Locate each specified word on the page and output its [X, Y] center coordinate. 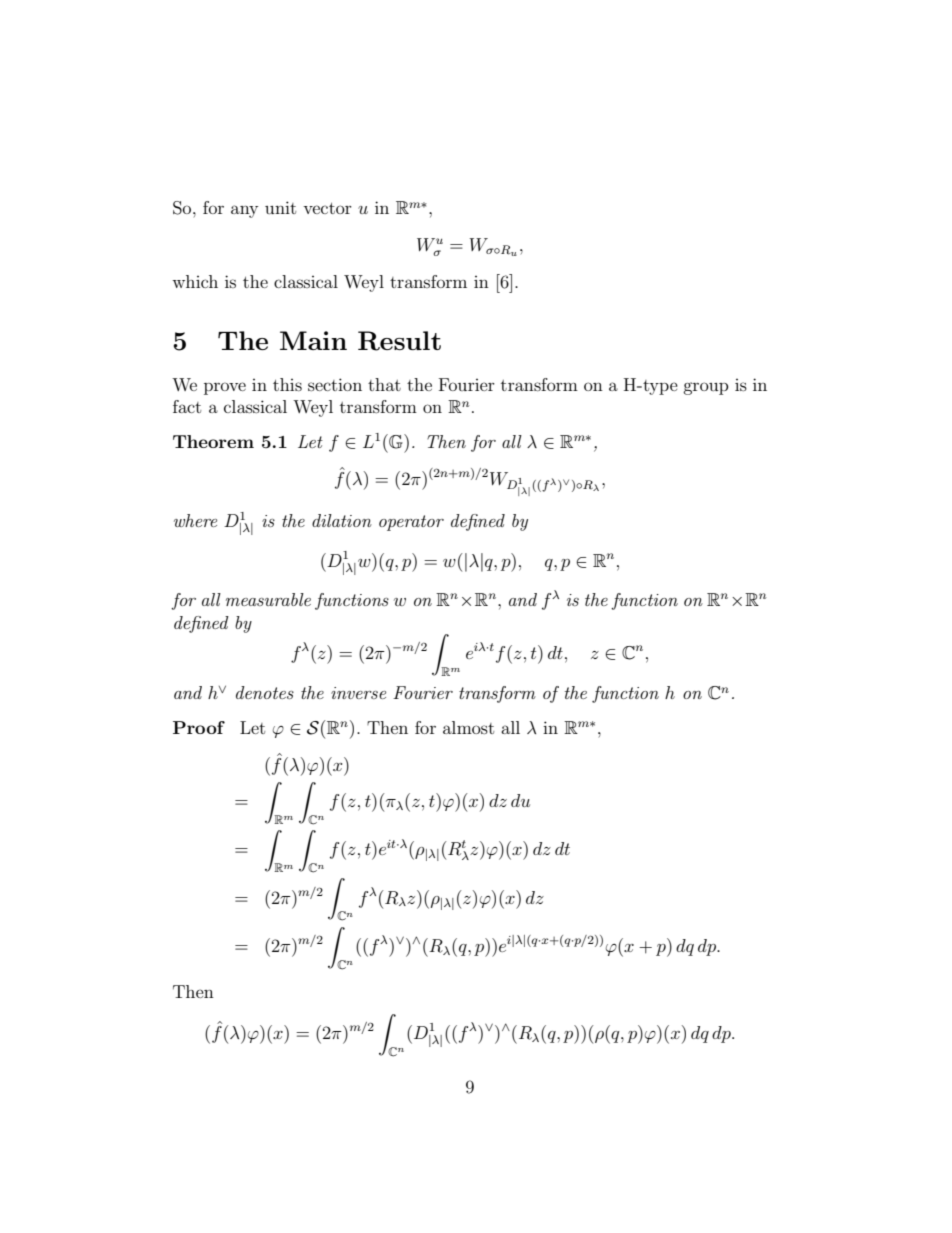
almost [468, 727]
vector [327, 208]
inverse [358, 693]
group [706, 388]
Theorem [213, 441]
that [384, 384]
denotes [265, 692]
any [244, 211]
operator [411, 523]
